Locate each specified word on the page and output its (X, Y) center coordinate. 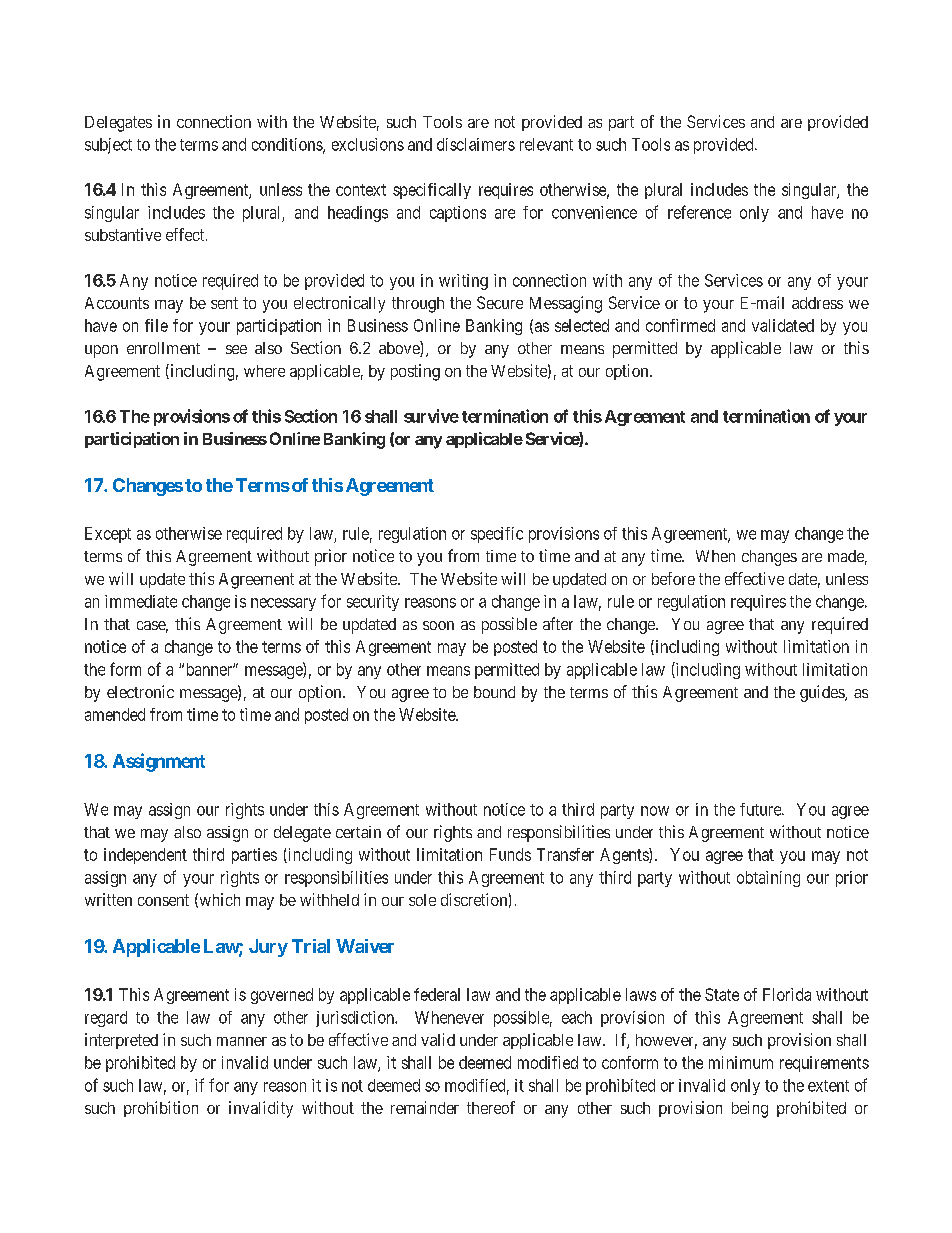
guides (823, 693)
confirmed (680, 325)
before (673, 578)
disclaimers (476, 144)
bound (494, 692)
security (373, 603)
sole (422, 900)
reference (699, 212)
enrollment (163, 348)
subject (108, 146)
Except (108, 535)
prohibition (161, 1109)
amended (115, 714)
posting (415, 372)
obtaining (768, 879)
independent (145, 856)
